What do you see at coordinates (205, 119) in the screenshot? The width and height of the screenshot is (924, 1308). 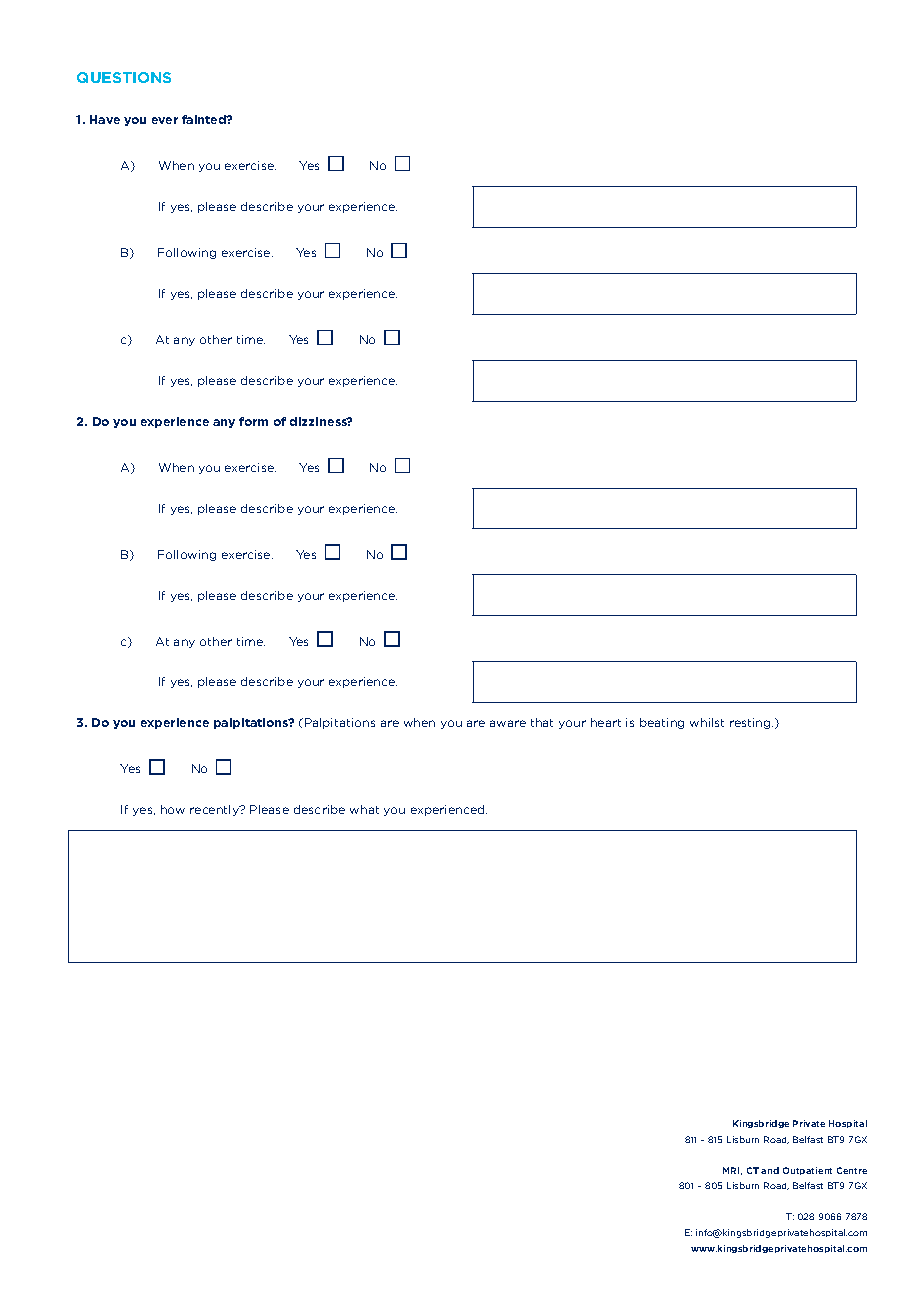 I see `fainted` at bounding box center [205, 119].
